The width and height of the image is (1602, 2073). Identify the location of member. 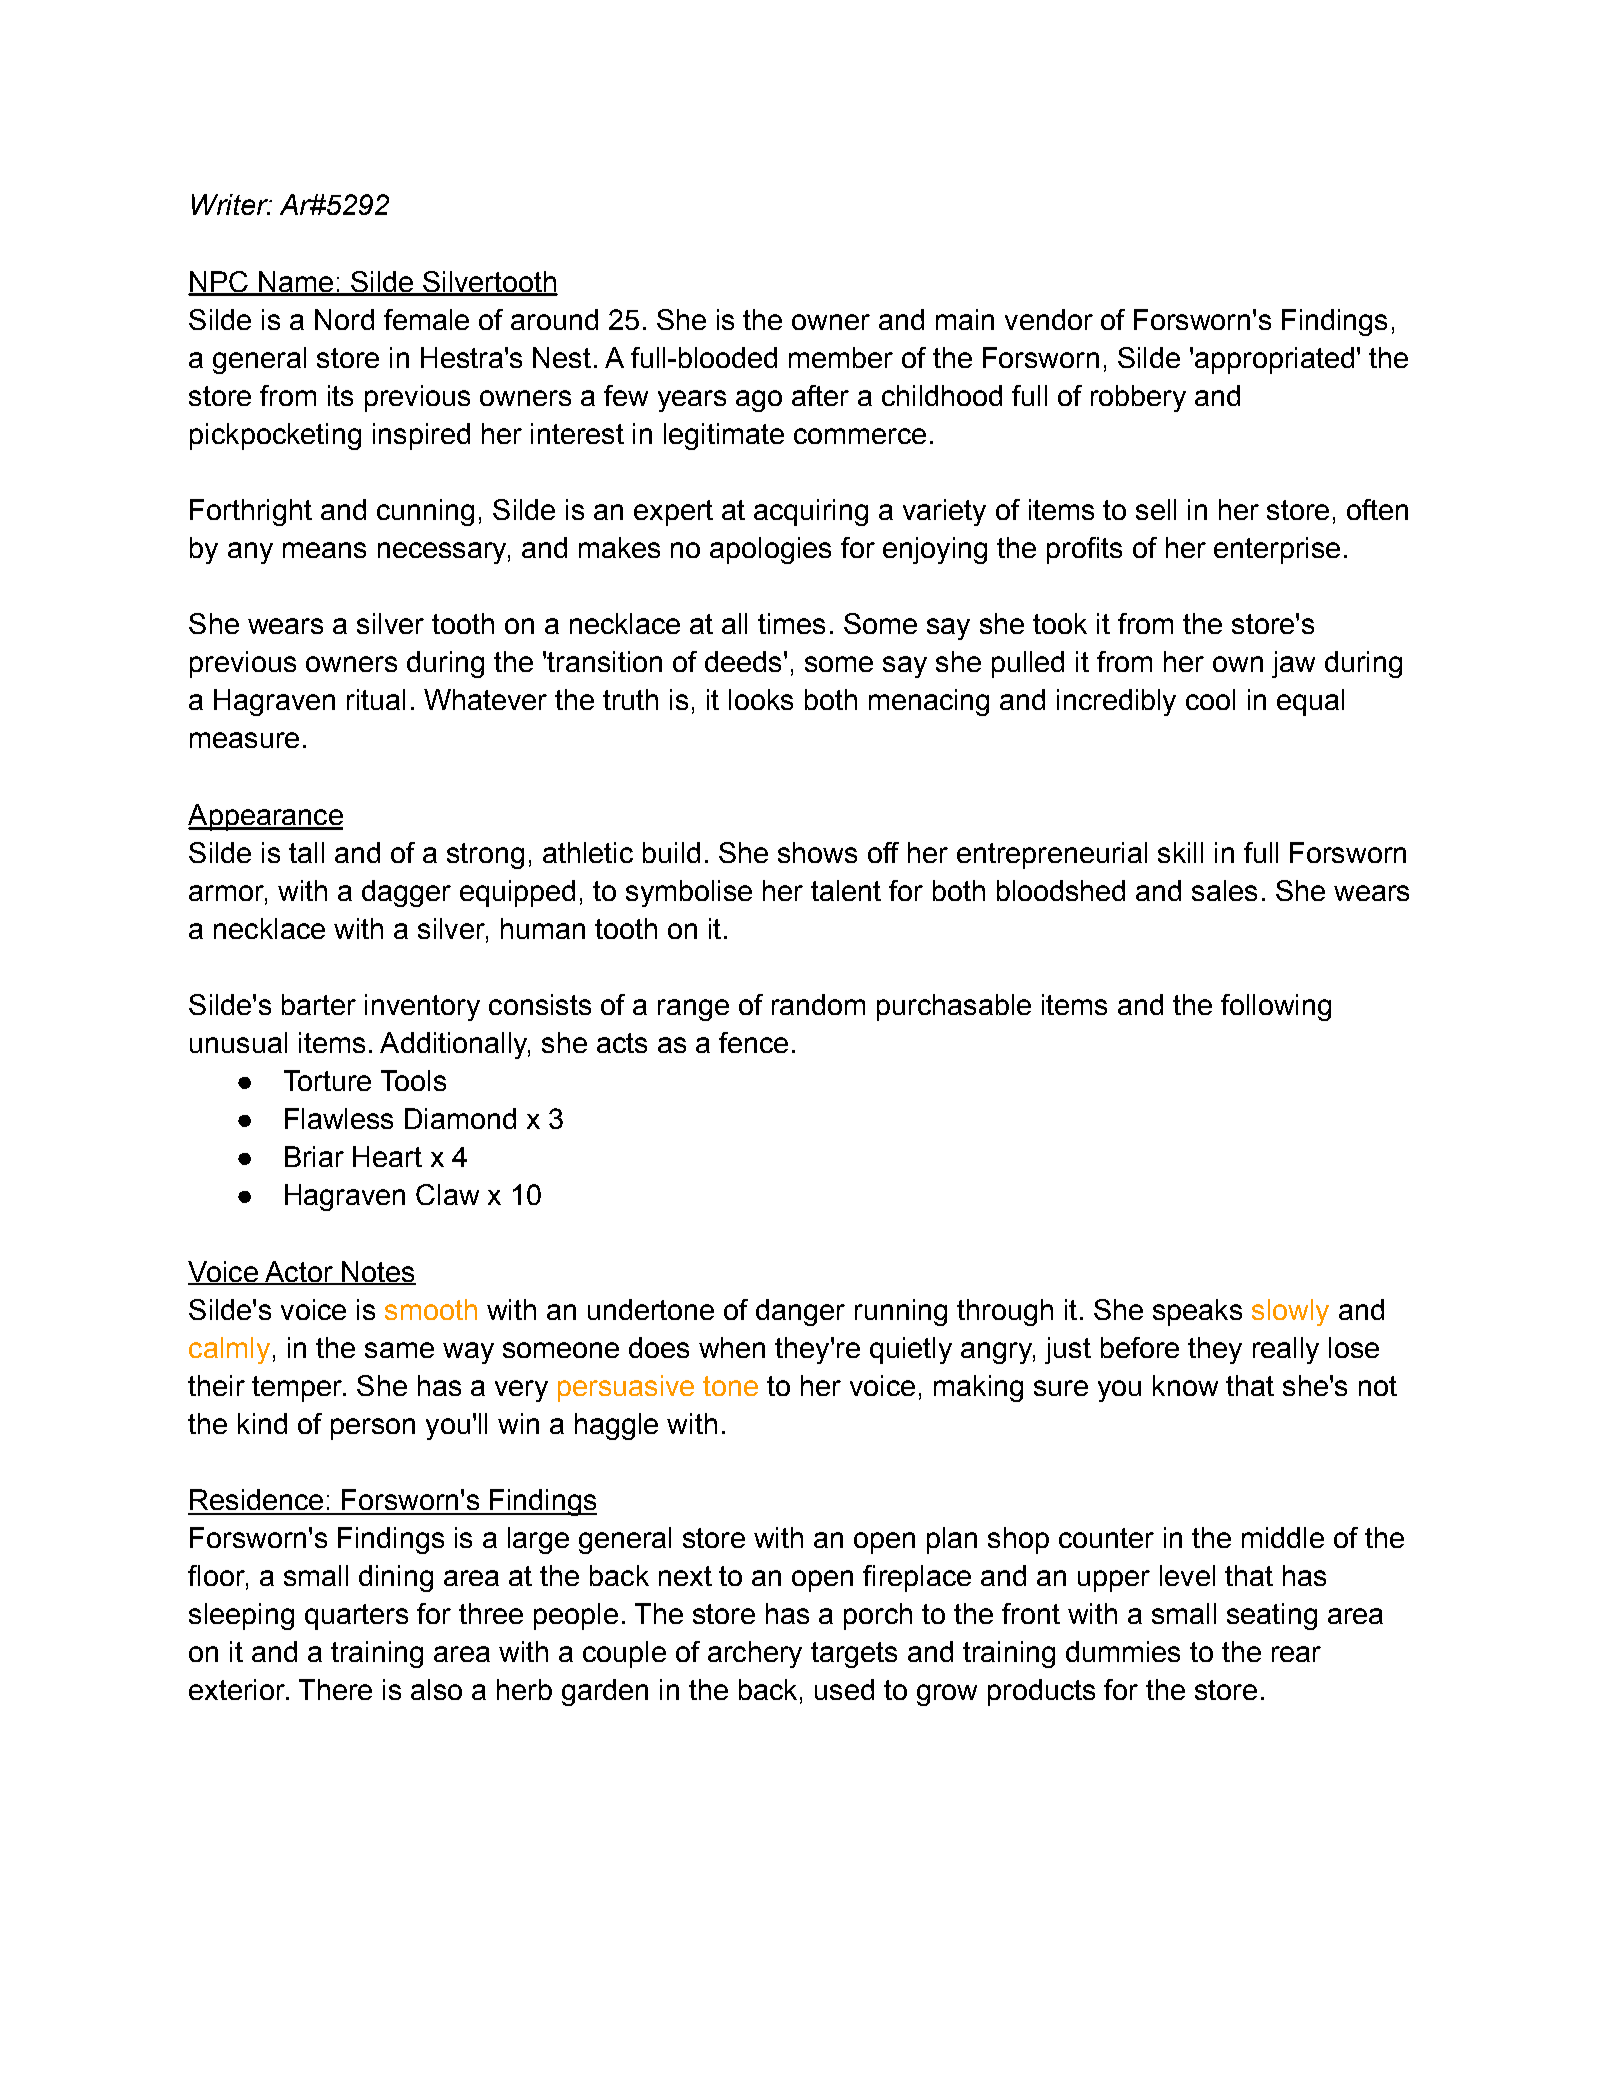
(841, 357).
